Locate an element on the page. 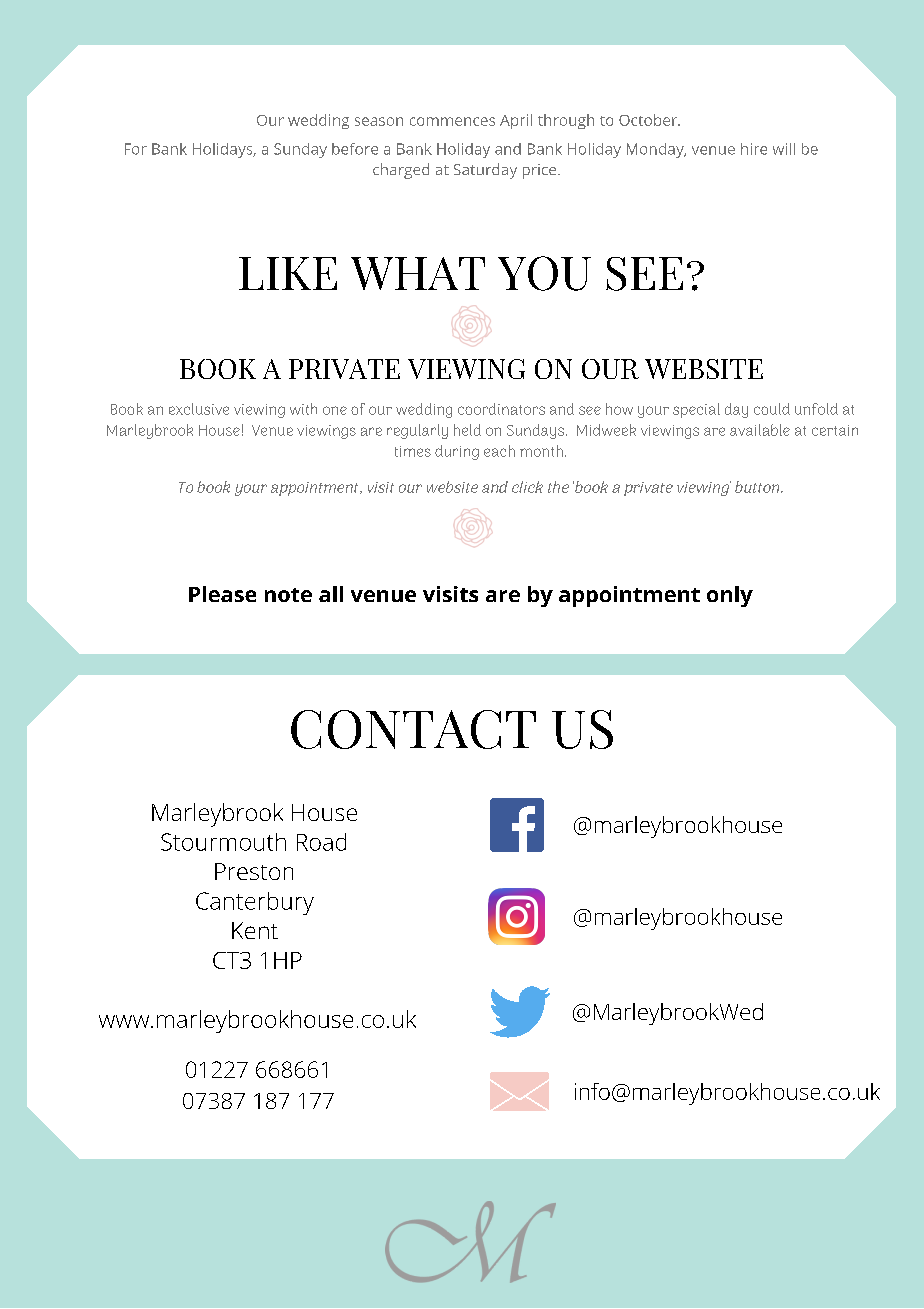  hire is located at coordinates (754, 149).
